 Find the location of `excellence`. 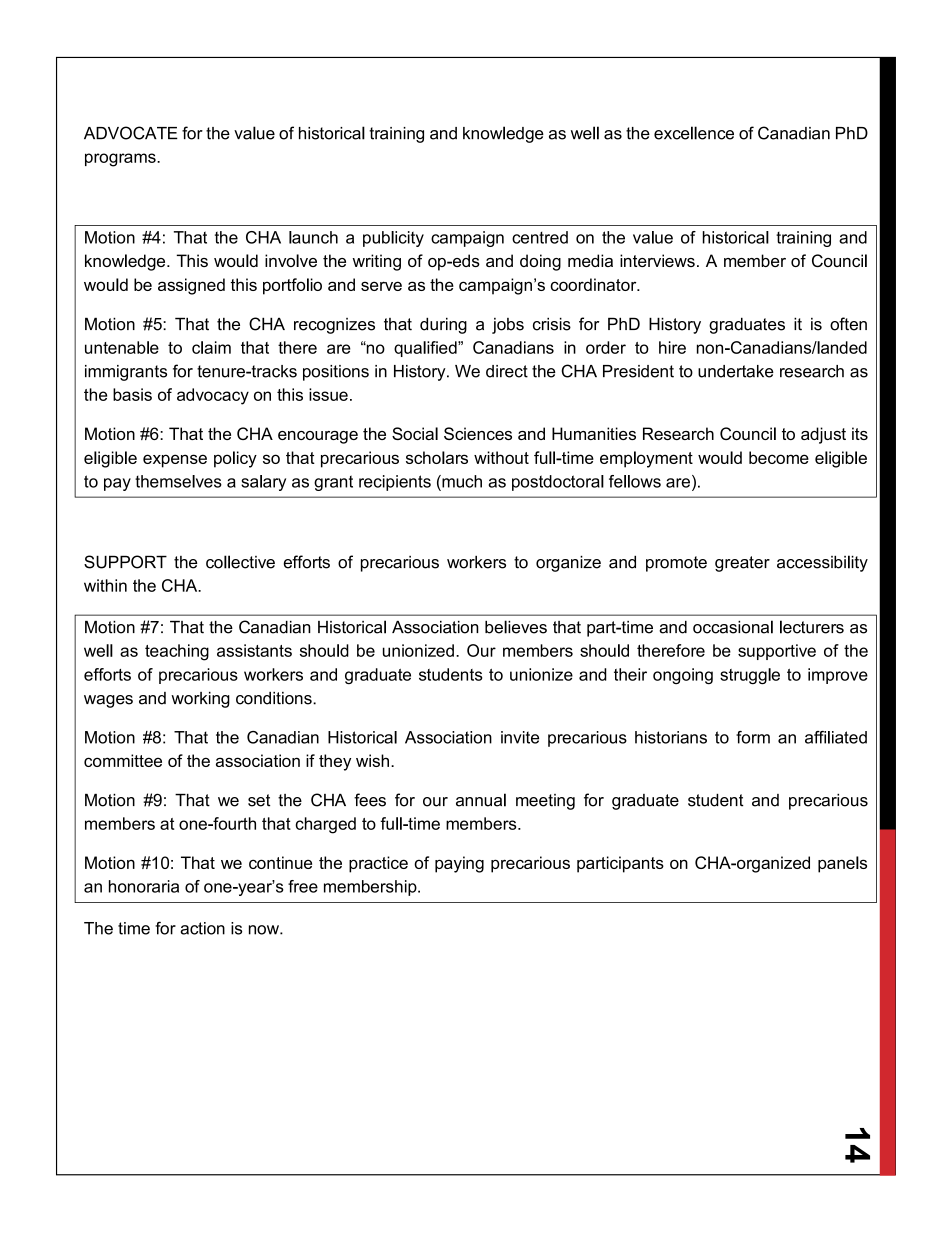

excellence is located at coordinates (694, 133).
